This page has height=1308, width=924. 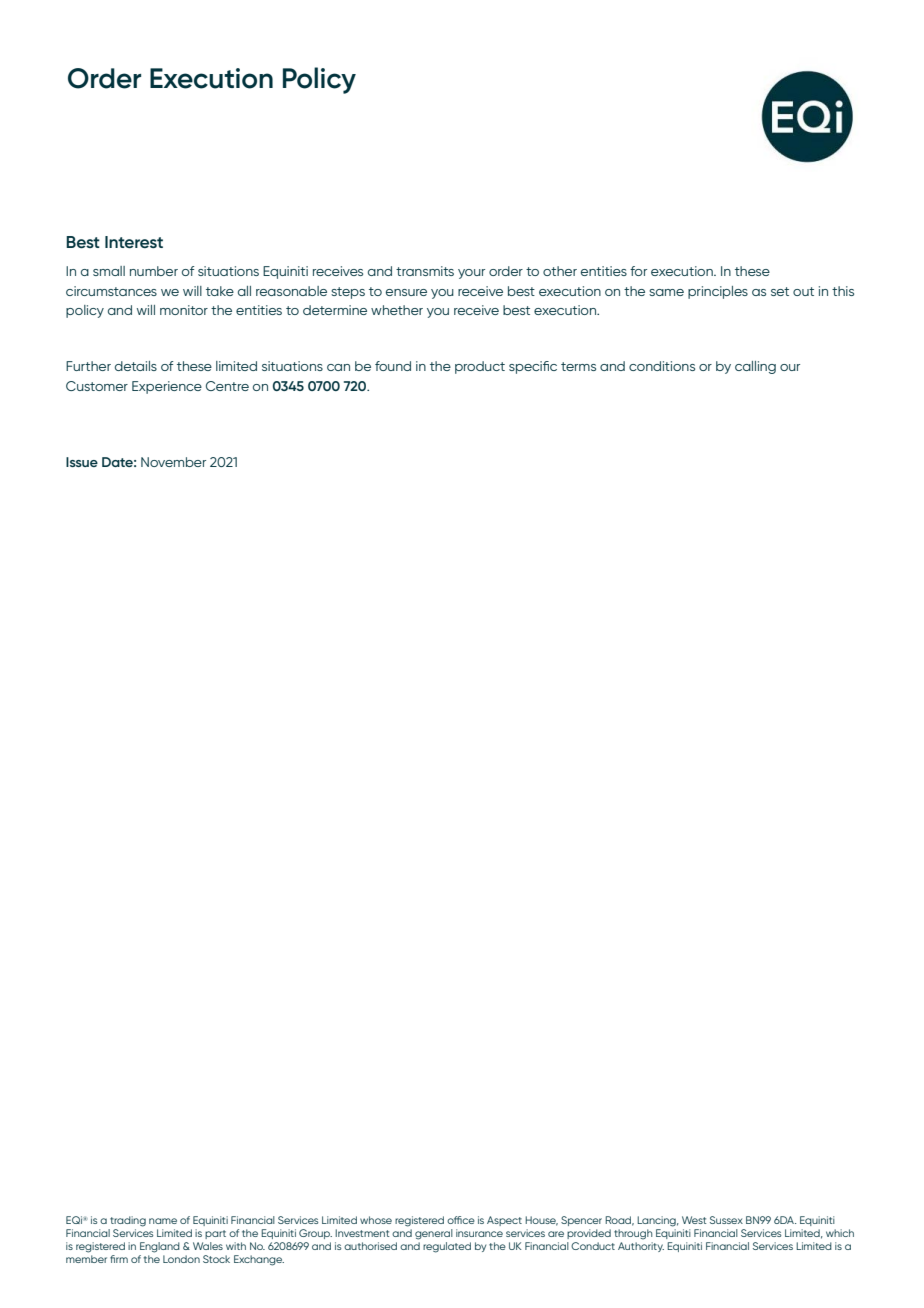 What do you see at coordinates (480, 367) in the page?
I see `product` at bounding box center [480, 367].
